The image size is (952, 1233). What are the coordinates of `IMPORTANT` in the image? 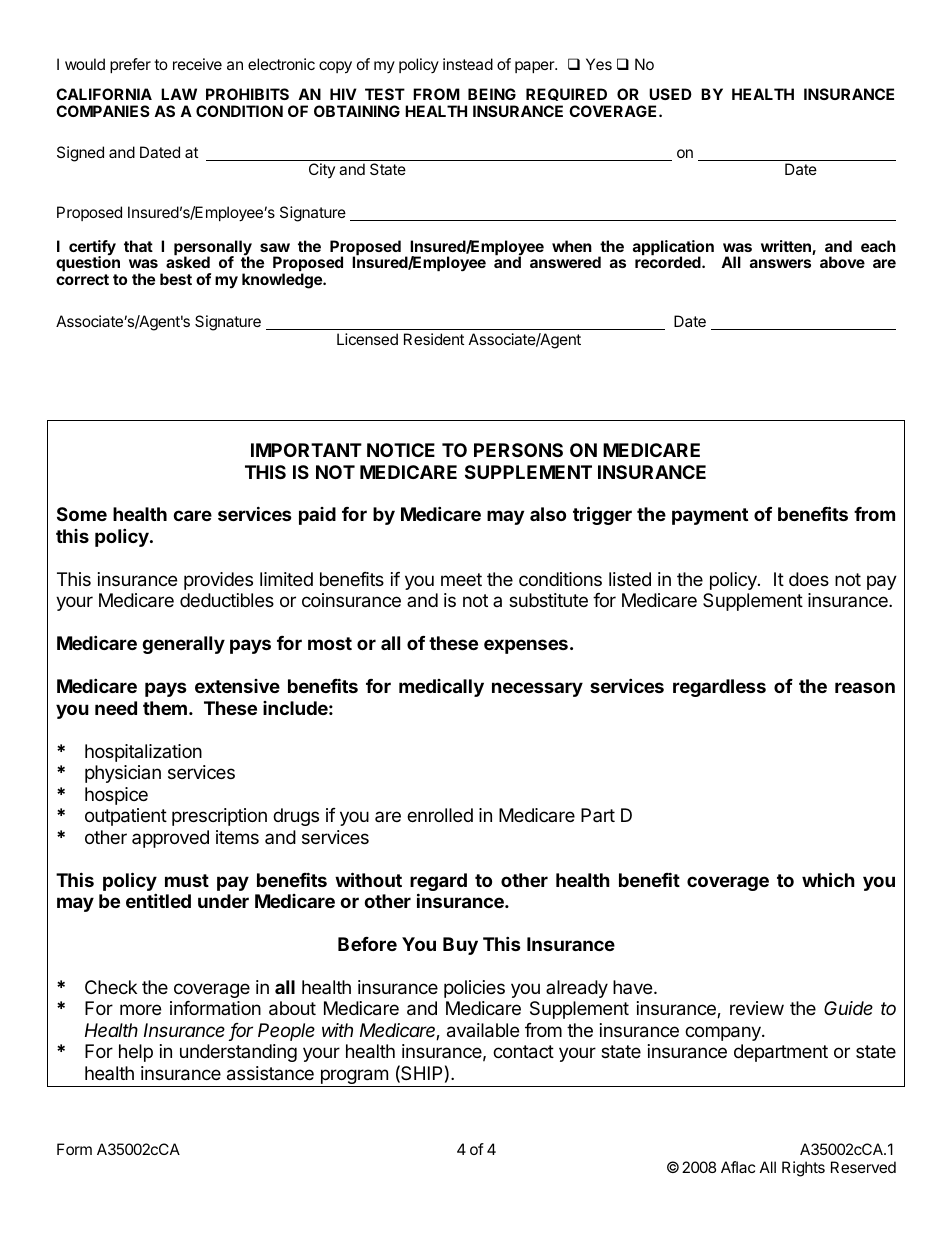 It's located at (306, 450).
